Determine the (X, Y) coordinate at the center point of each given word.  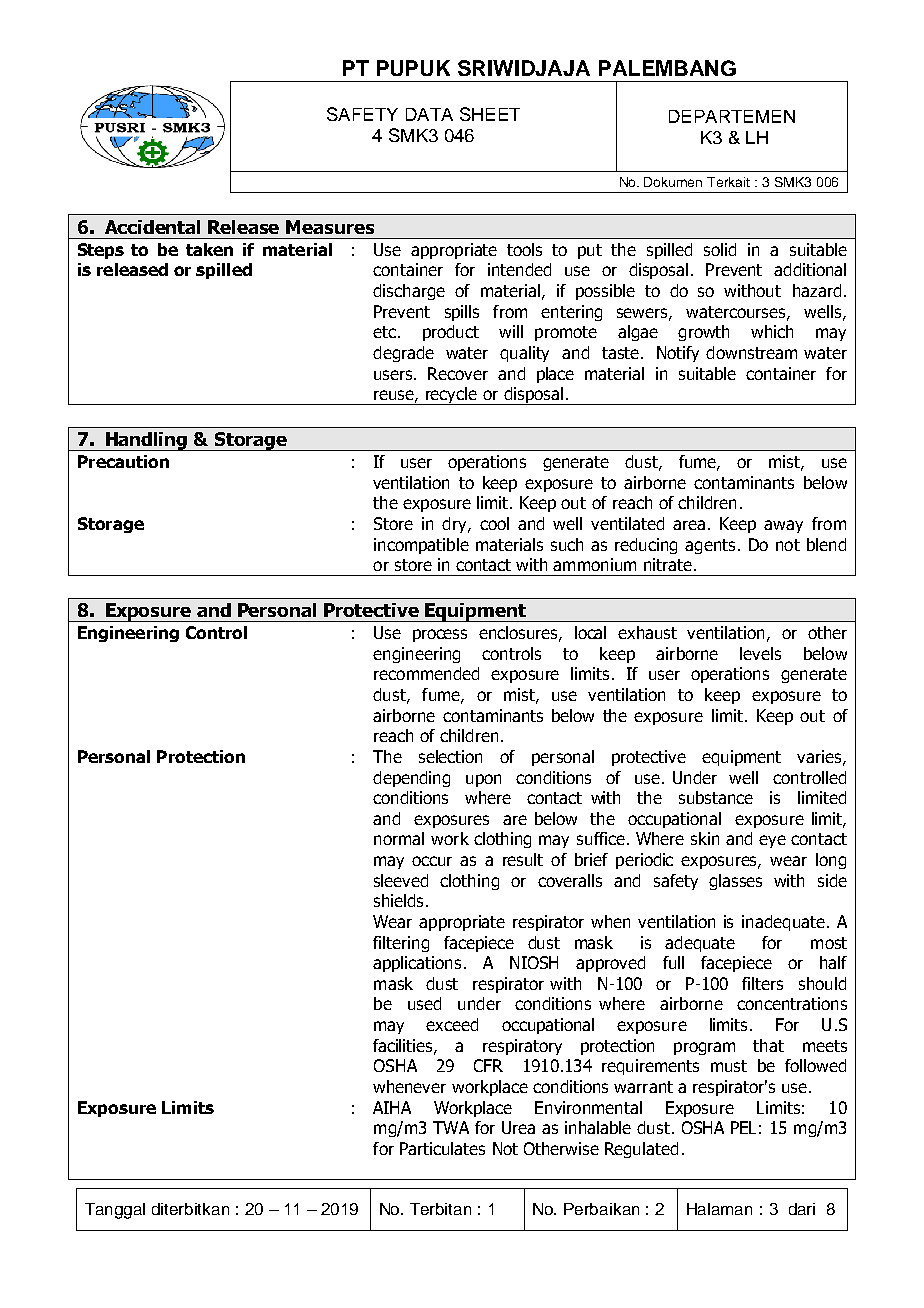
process (440, 635)
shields (400, 900)
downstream (751, 352)
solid (720, 249)
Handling (147, 441)
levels (760, 653)
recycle (451, 396)
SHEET (490, 114)
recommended (426, 673)
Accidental (152, 227)
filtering (401, 944)
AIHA (392, 1107)
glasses (735, 882)
